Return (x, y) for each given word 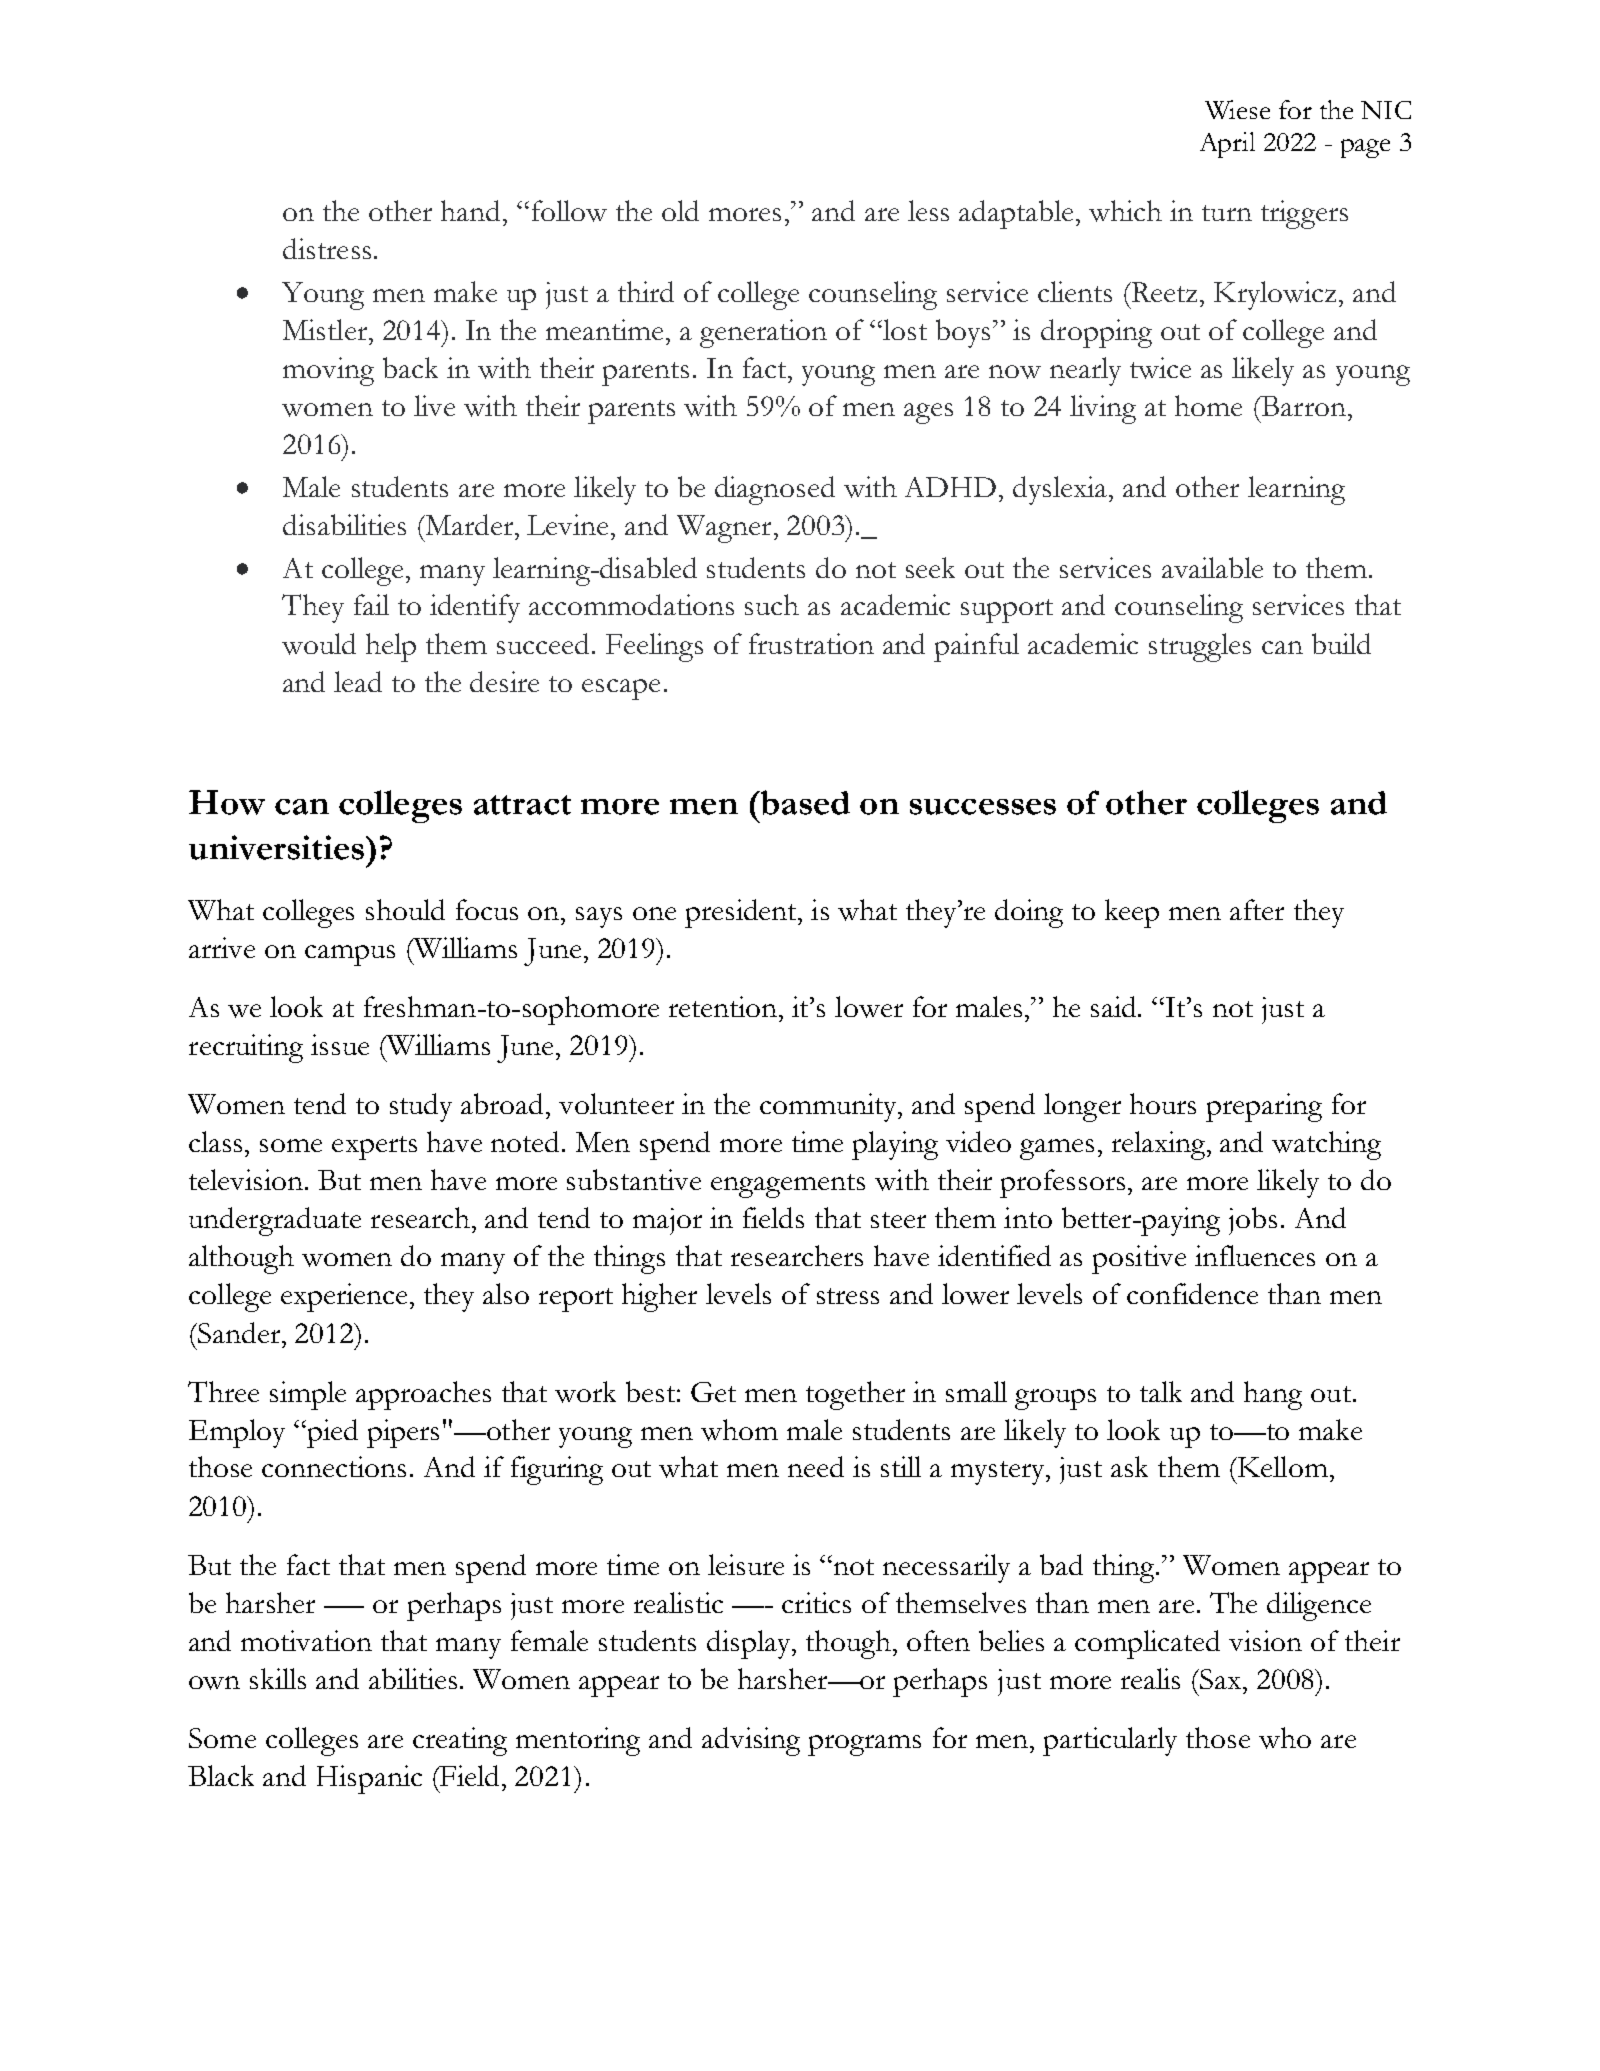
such (772, 604)
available (1212, 567)
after (1257, 909)
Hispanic (369, 1779)
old (680, 210)
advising (751, 1741)
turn (1227, 213)
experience (346, 1297)
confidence (1192, 1293)
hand (470, 210)
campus (350, 955)
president (742, 913)
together (855, 1395)
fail (371, 604)
